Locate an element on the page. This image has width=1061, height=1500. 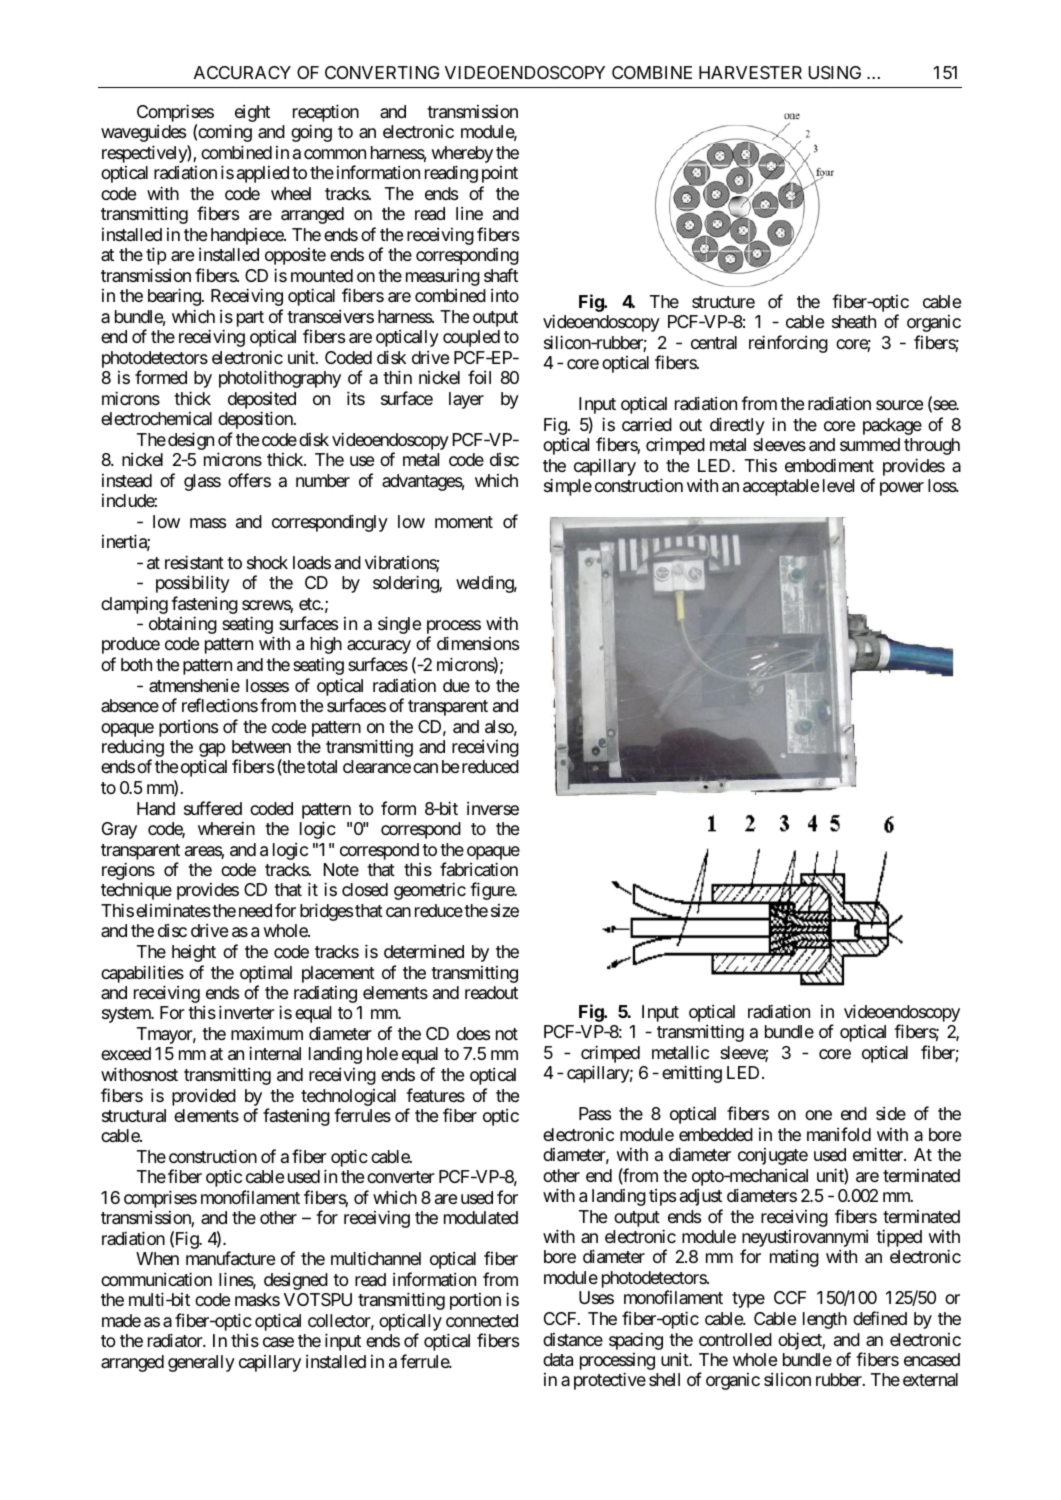
point is located at coordinates (500, 174).
